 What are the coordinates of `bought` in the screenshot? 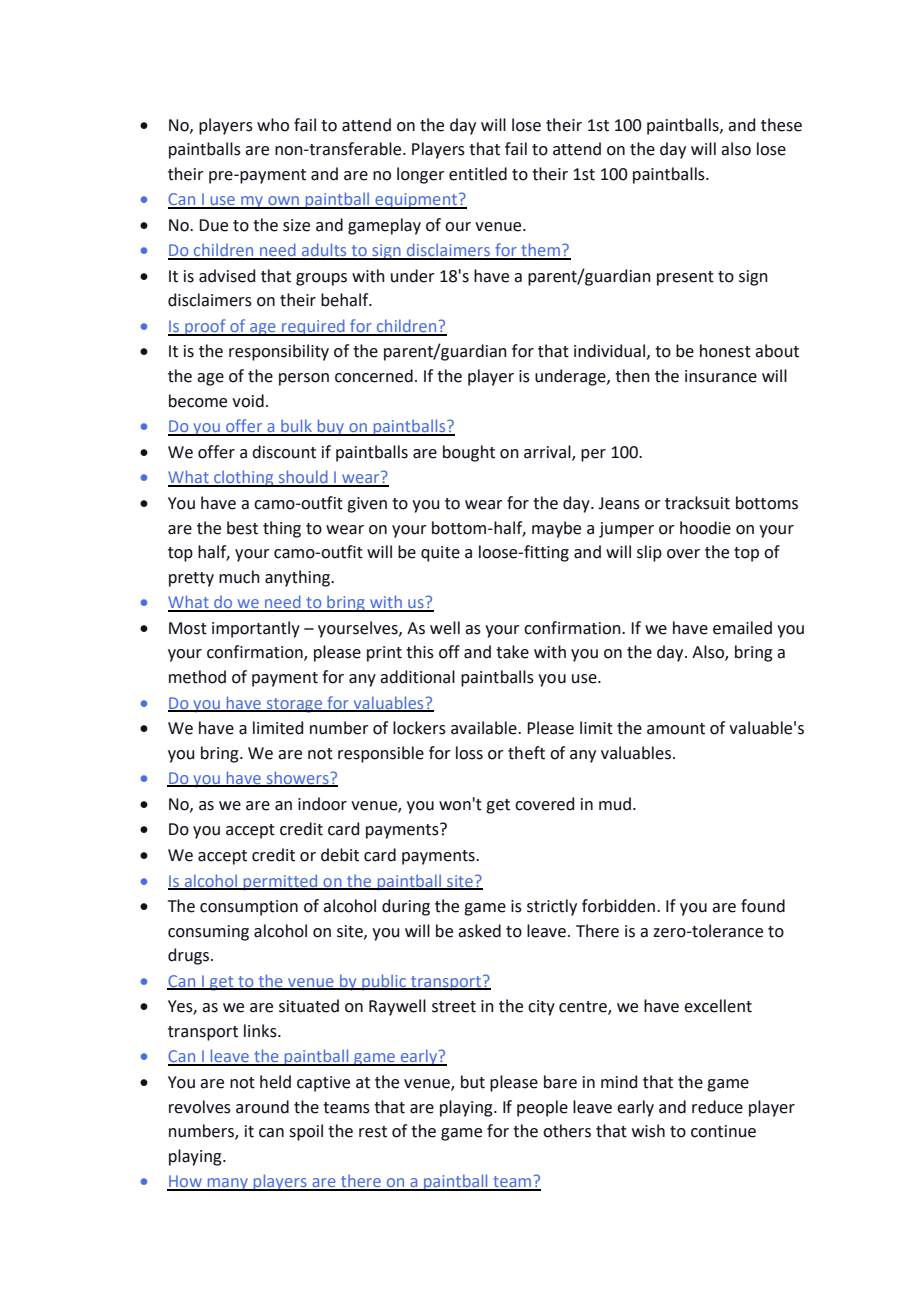 It's located at (469, 453).
